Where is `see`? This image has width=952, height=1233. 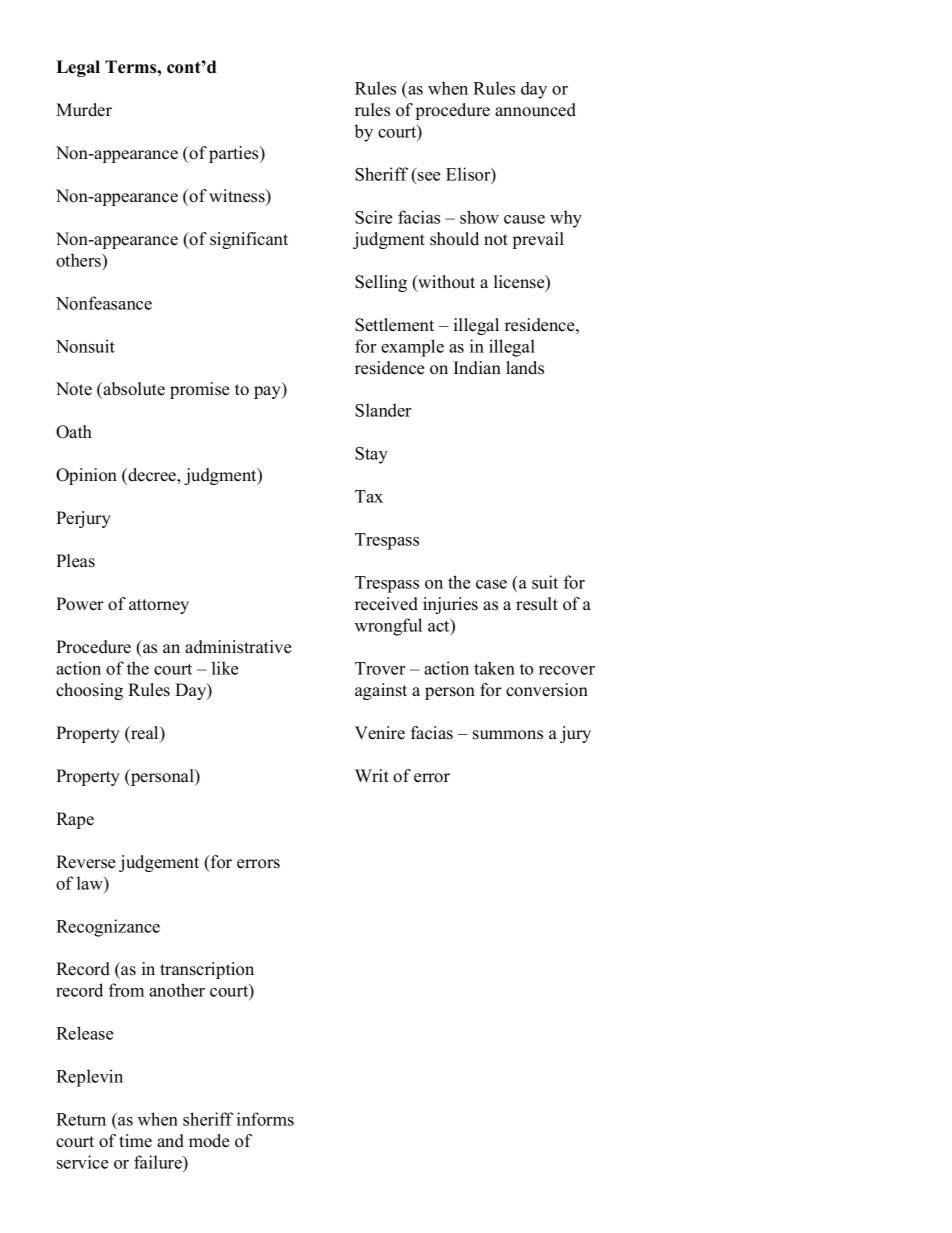
see is located at coordinates (429, 176).
